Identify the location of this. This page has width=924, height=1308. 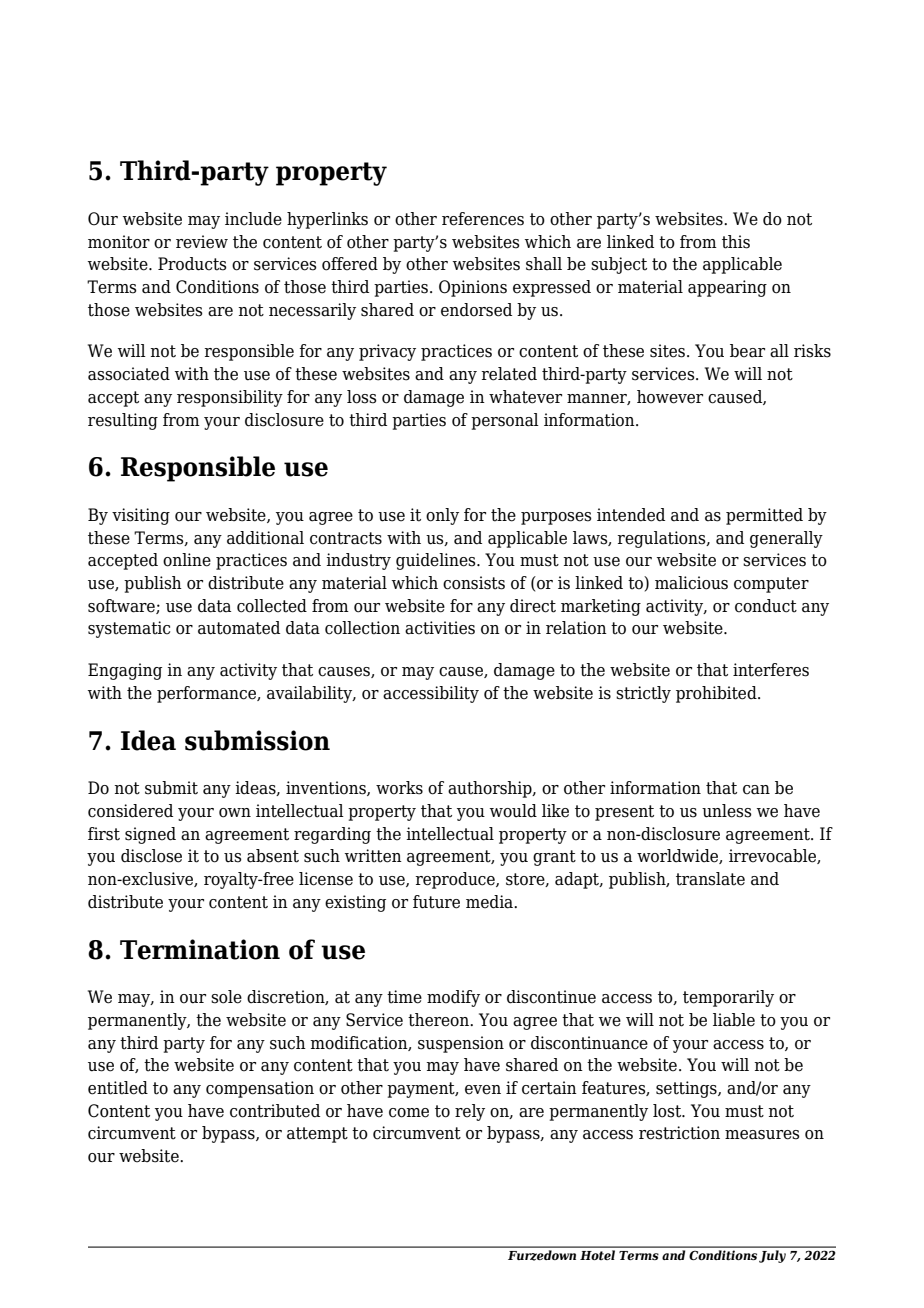
(736, 242).
